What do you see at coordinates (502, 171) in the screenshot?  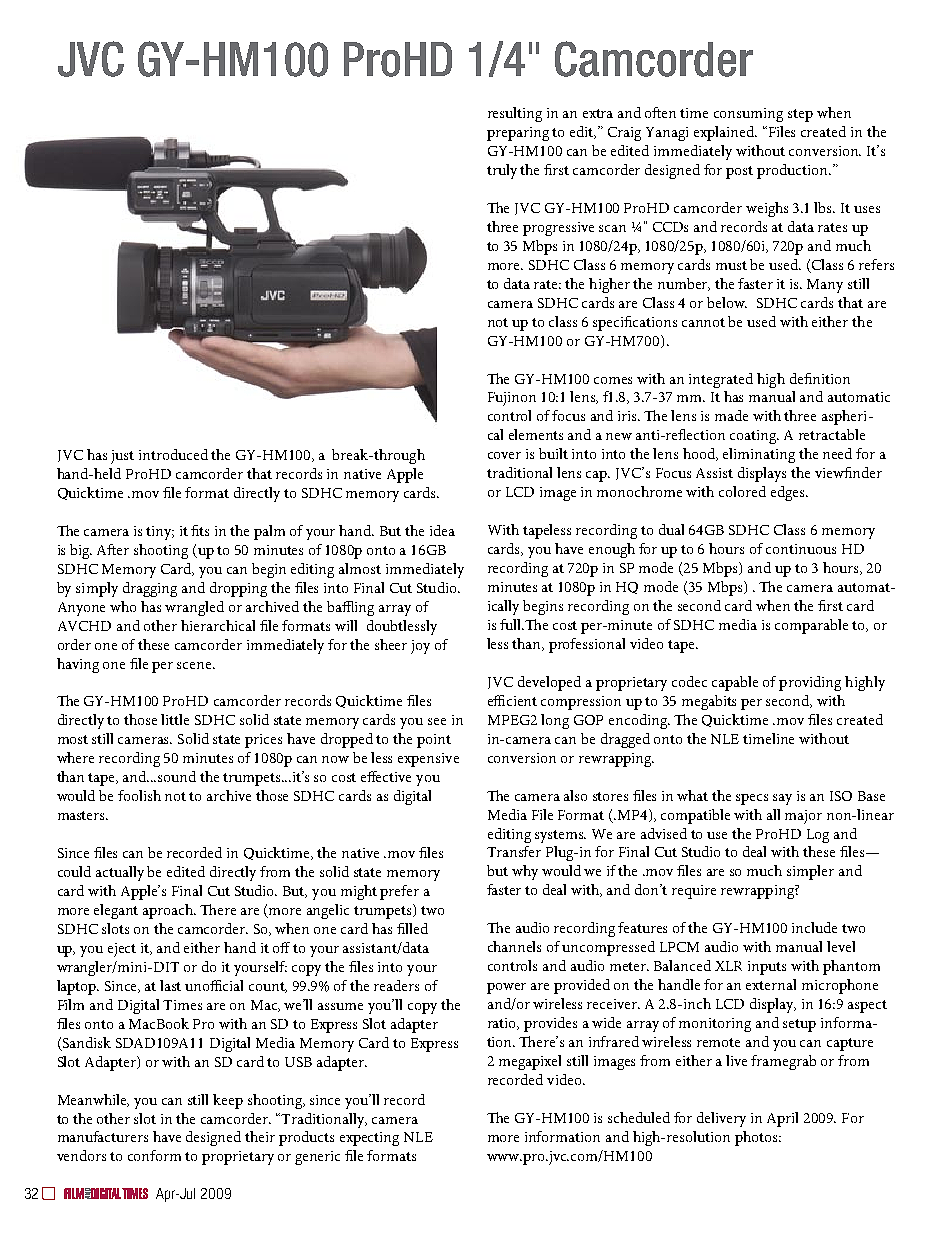 I see `truly` at bounding box center [502, 171].
